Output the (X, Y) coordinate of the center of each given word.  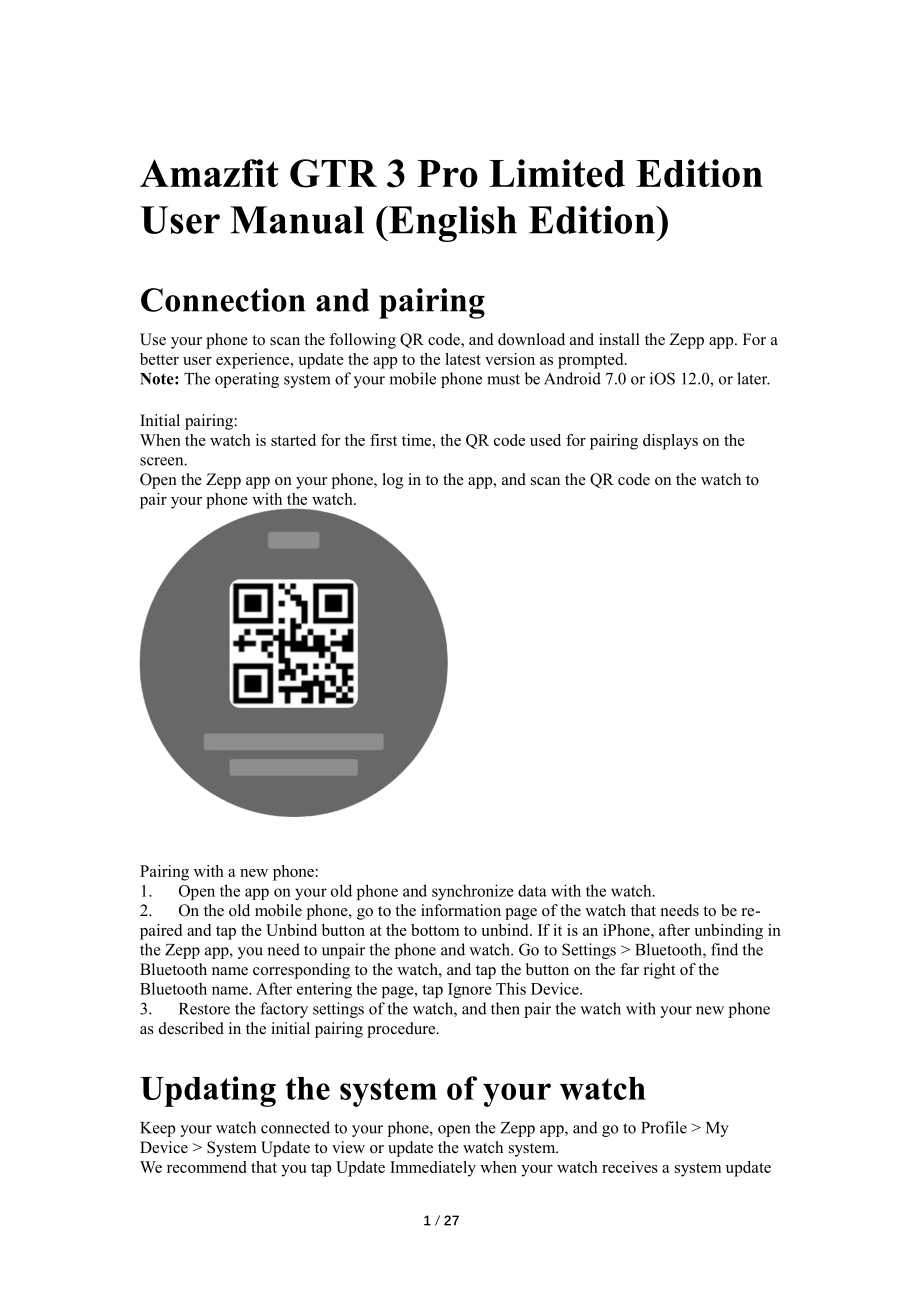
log (393, 481)
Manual (297, 220)
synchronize (473, 892)
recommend (206, 1167)
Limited (557, 173)
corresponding (301, 971)
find (724, 949)
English (451, 224)
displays (670, 442)
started (293, 440)
